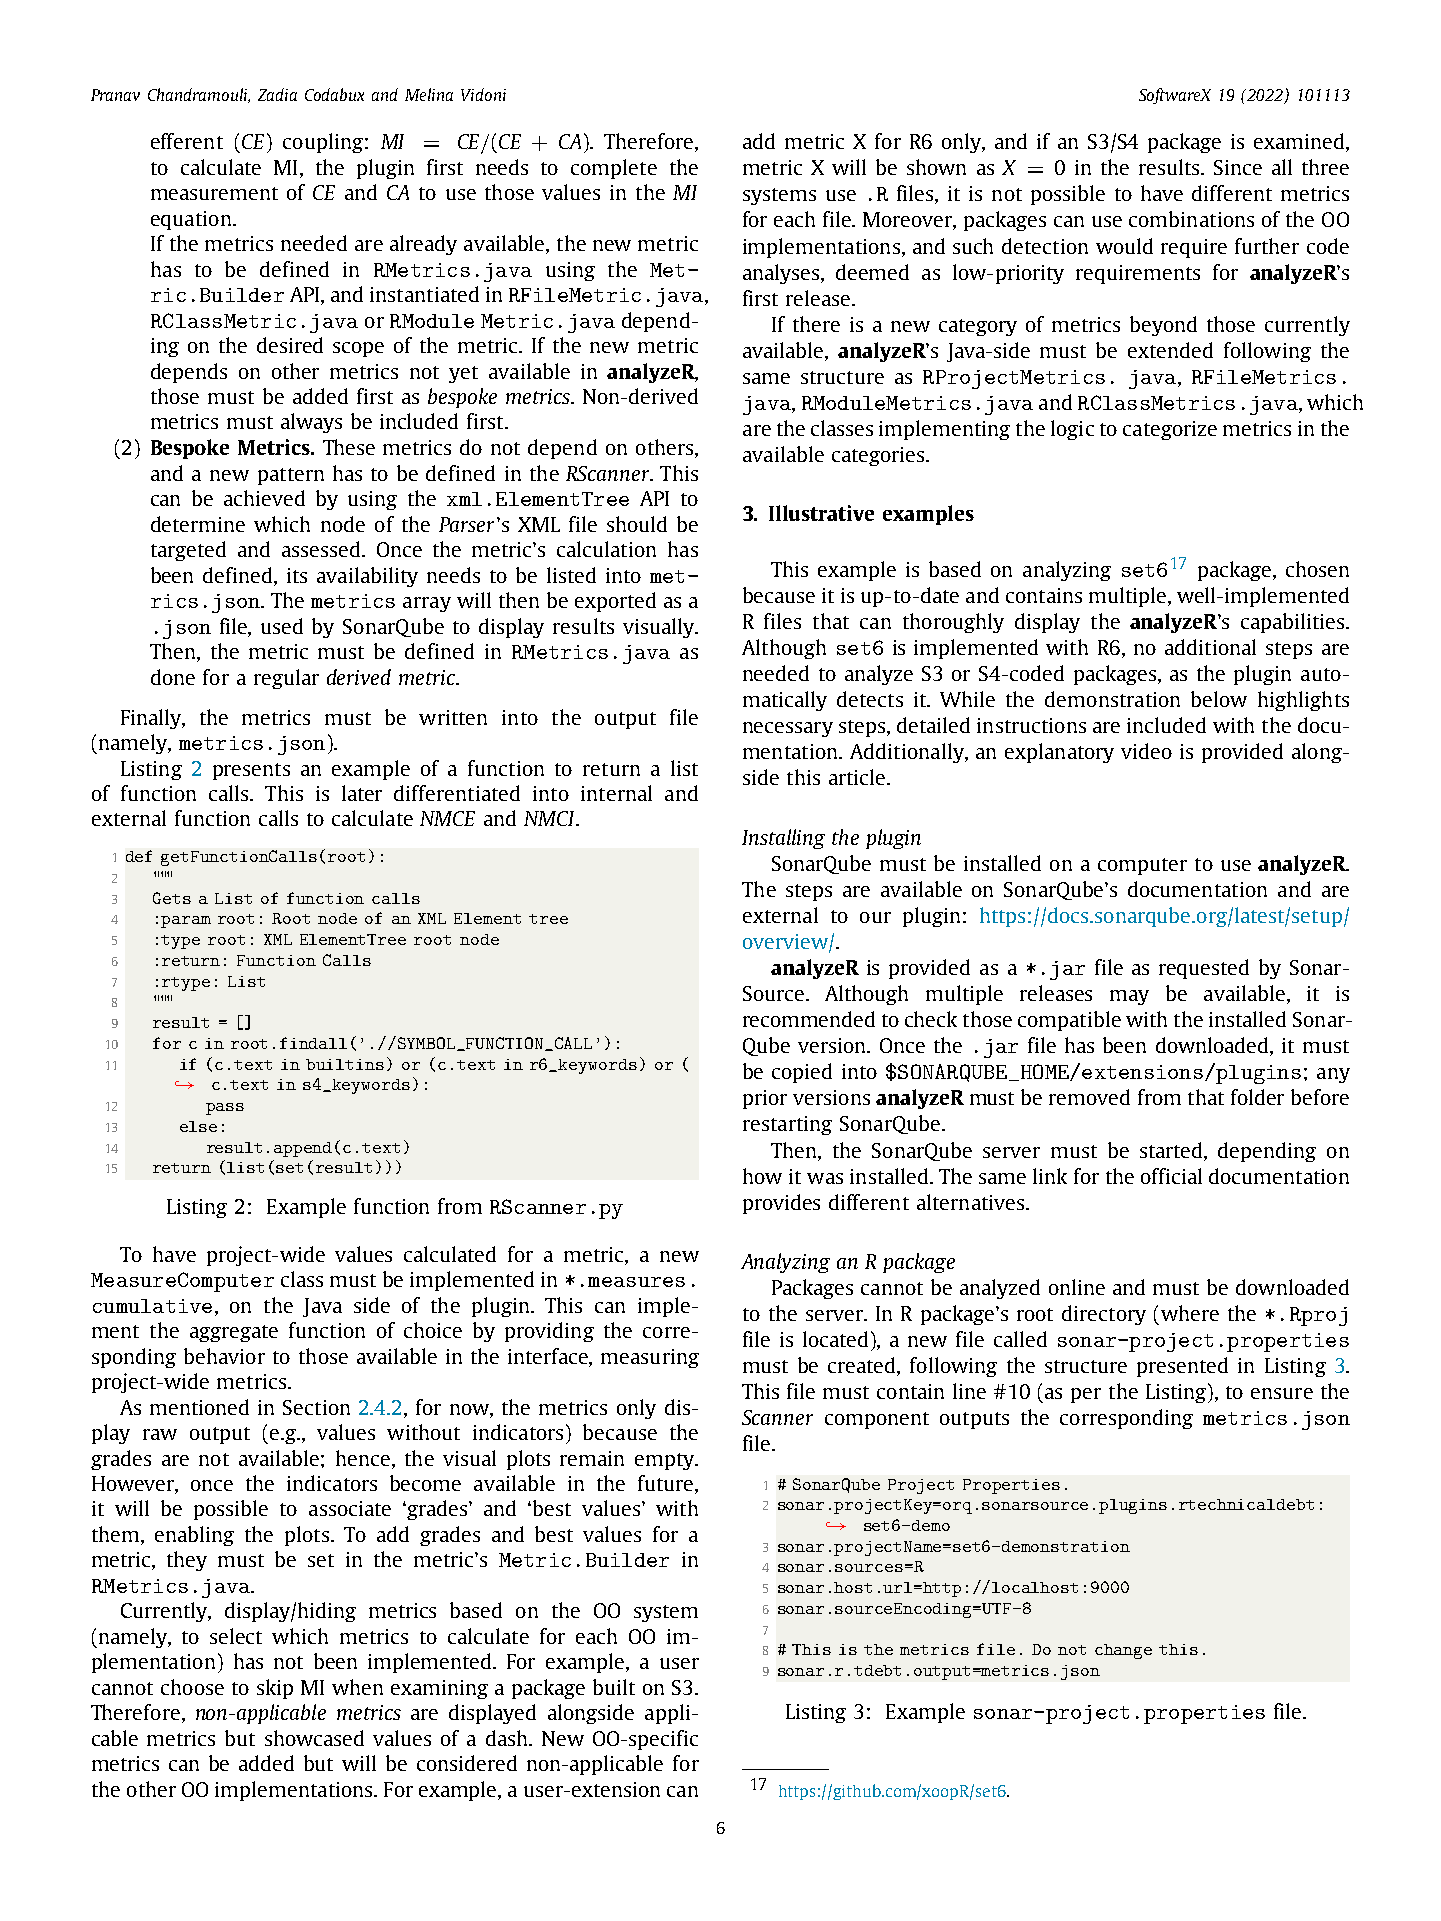 Image resolution: width=1441 pixels, height=1921 pixels. Describe the element at coordinates (1123, 1651) in the screenshot. I see `change` at that location.
